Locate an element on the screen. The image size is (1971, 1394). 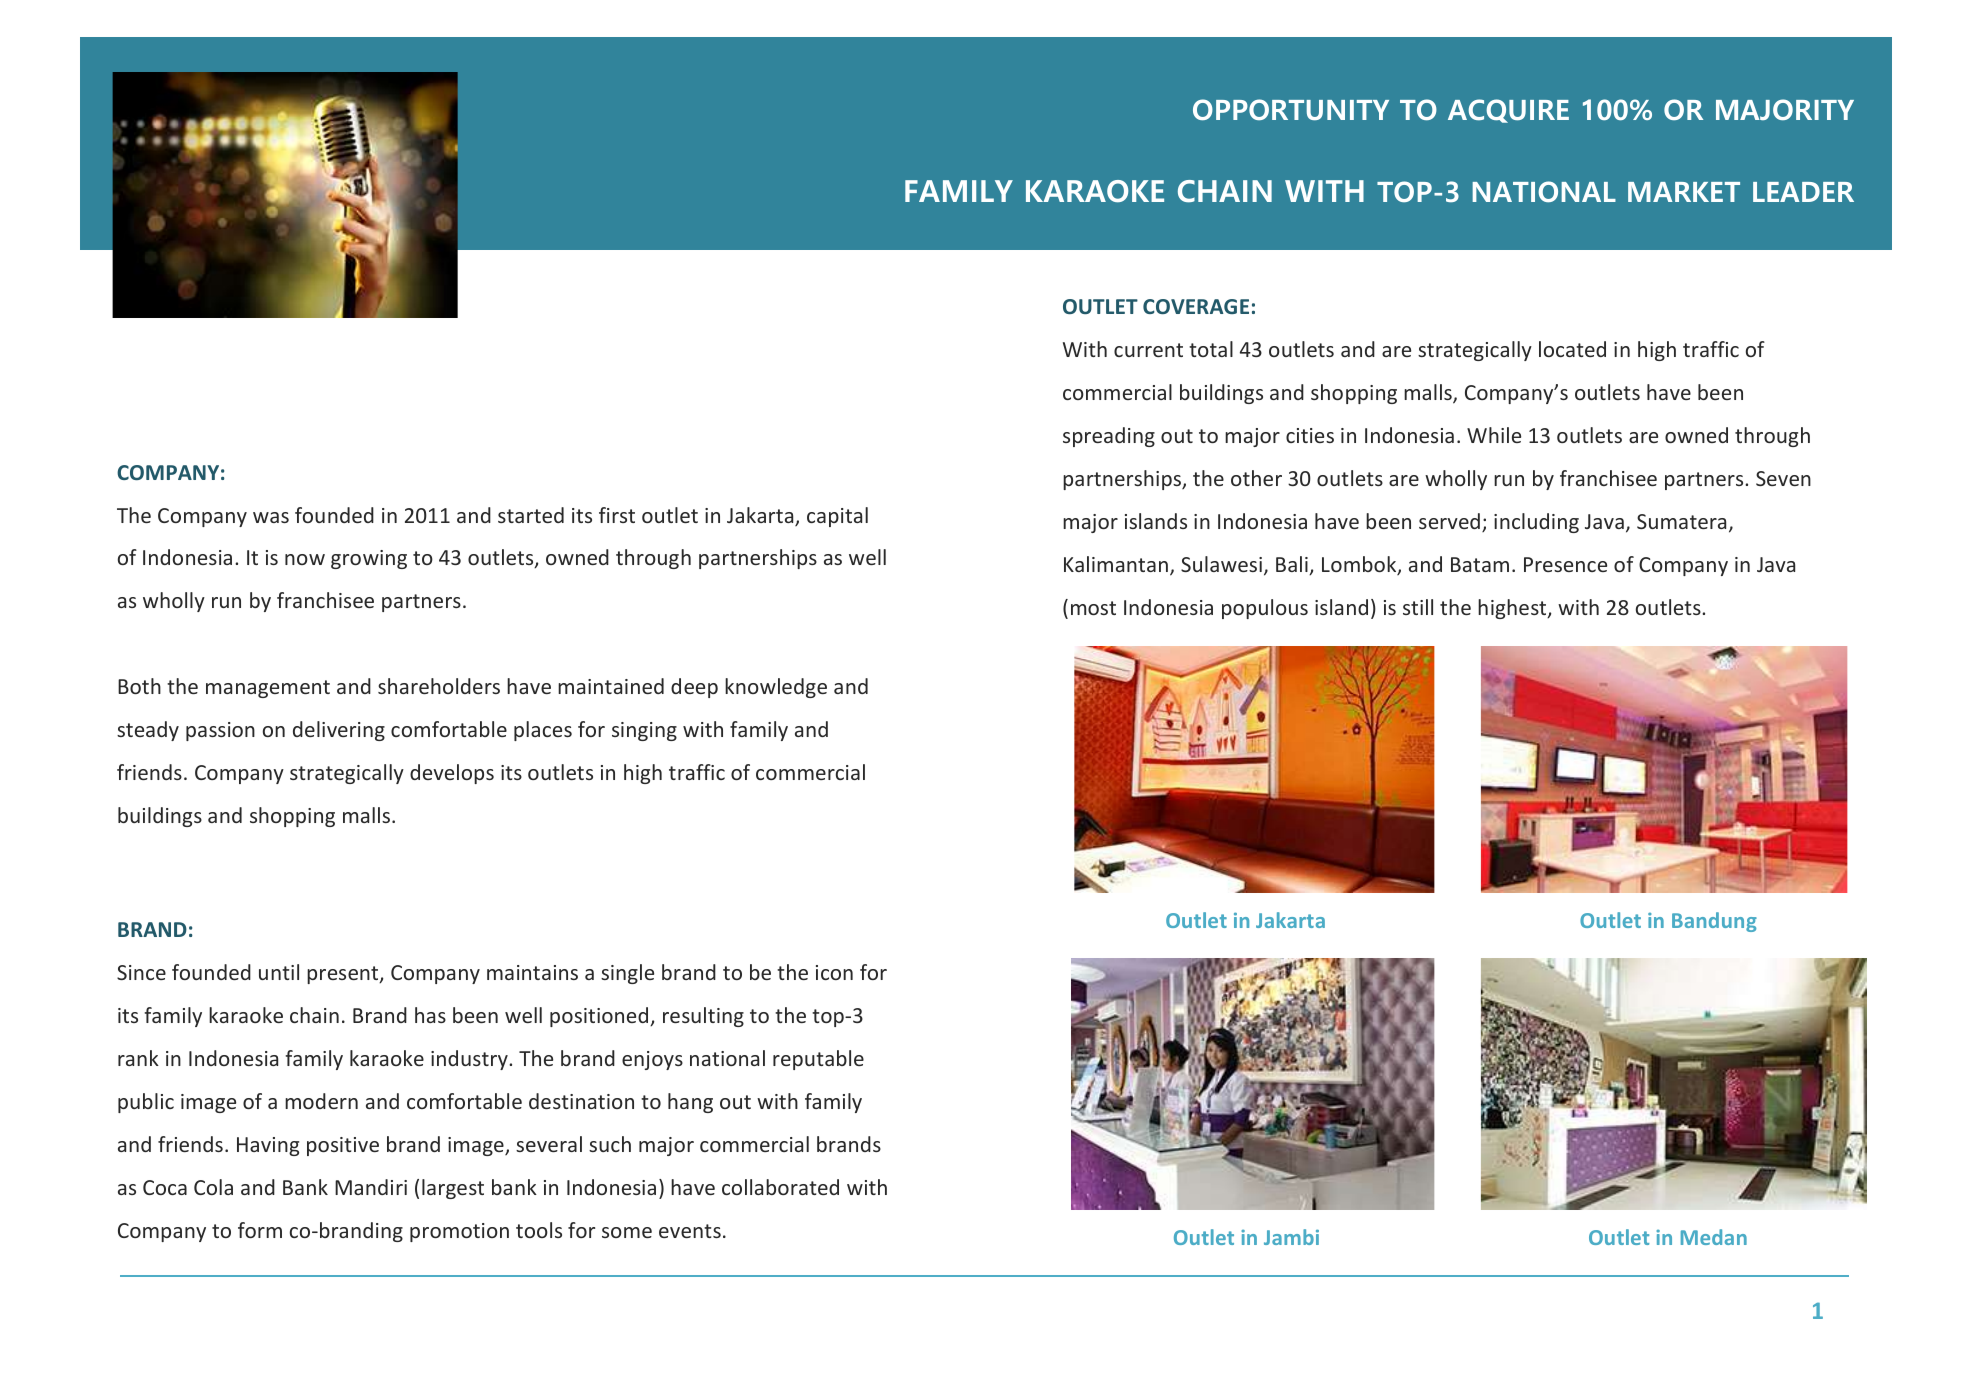
capital is located at coordinates (837, 517).
